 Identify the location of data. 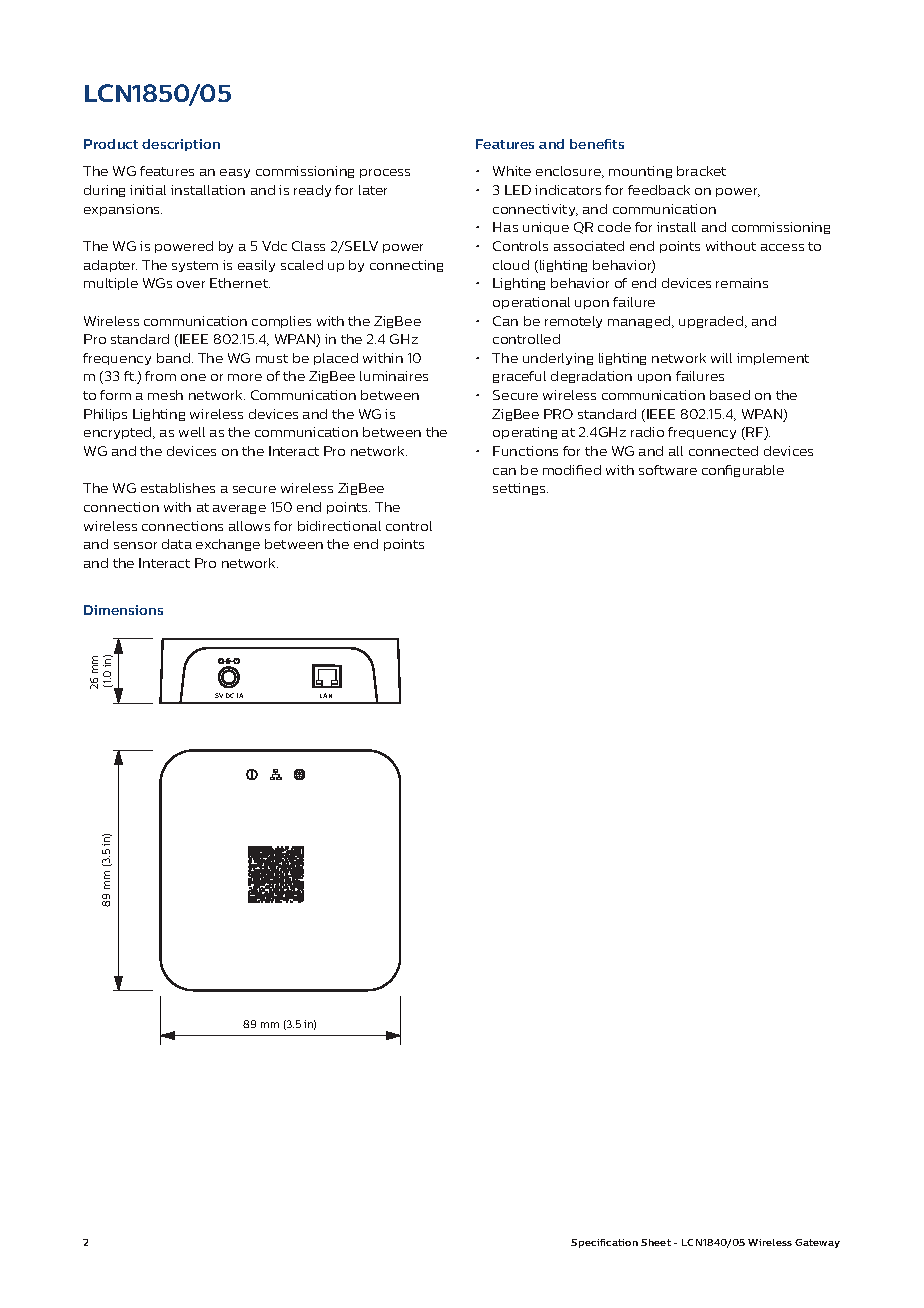
(177, 544).
